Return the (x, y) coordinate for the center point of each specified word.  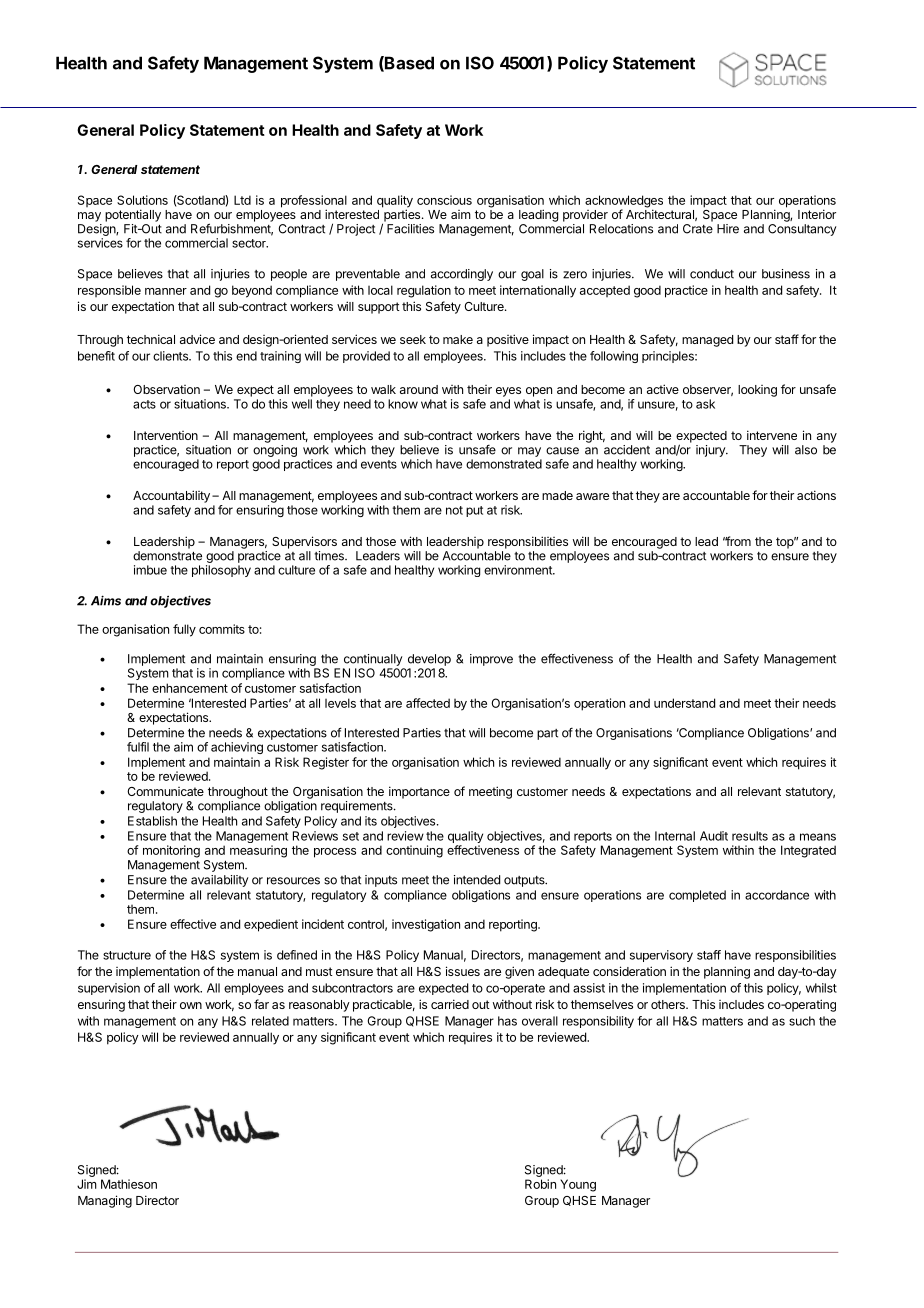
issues (463, 971)
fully (184, 630)
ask (705, 404)
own (191, 1005)
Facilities (410, 229)
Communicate (165, 791)
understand (684, 703)
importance (419, 792)
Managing (105, 1201)
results (750, 836)
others (669, 1004)
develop (429, 660)
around (419, 389)
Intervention (166, 435)
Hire (728, 229)
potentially (133, 215)
